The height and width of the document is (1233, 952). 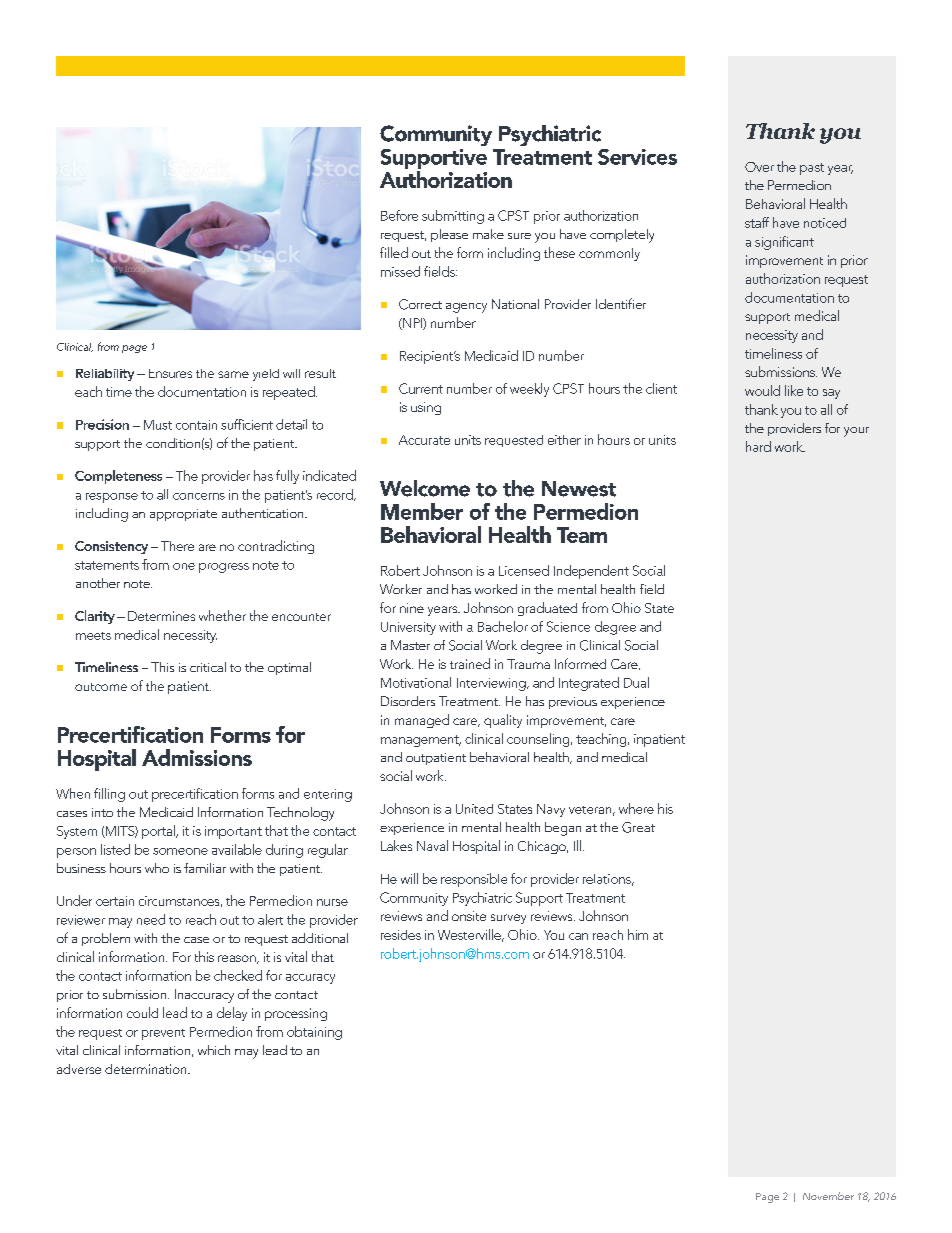 What do you see at coordinates (314, 1033) in the document?
I see `obtaining` at bounding box center [314, 1033].
